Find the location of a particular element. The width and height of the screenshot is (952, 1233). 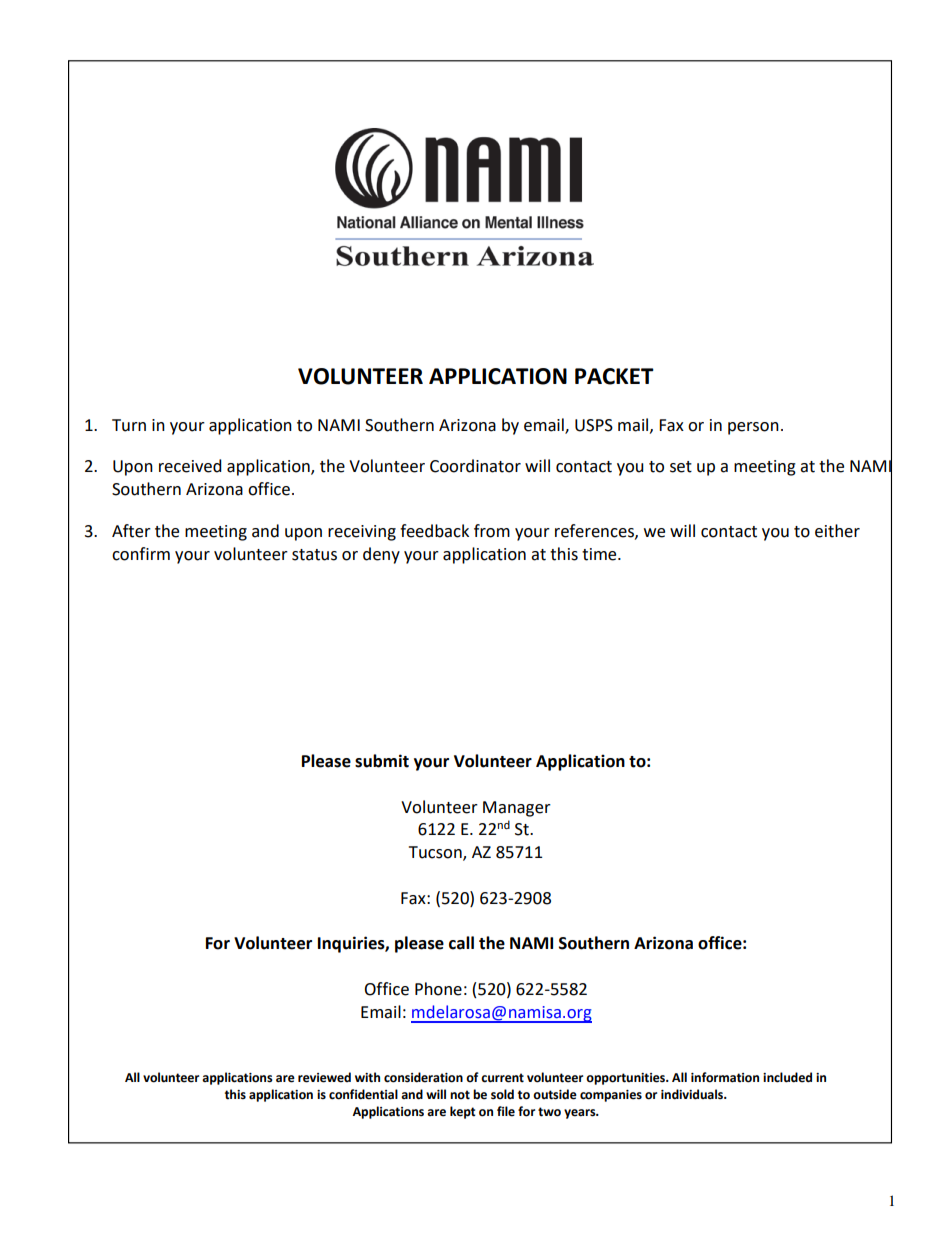

USPS is located at coordinates (594, 425).
